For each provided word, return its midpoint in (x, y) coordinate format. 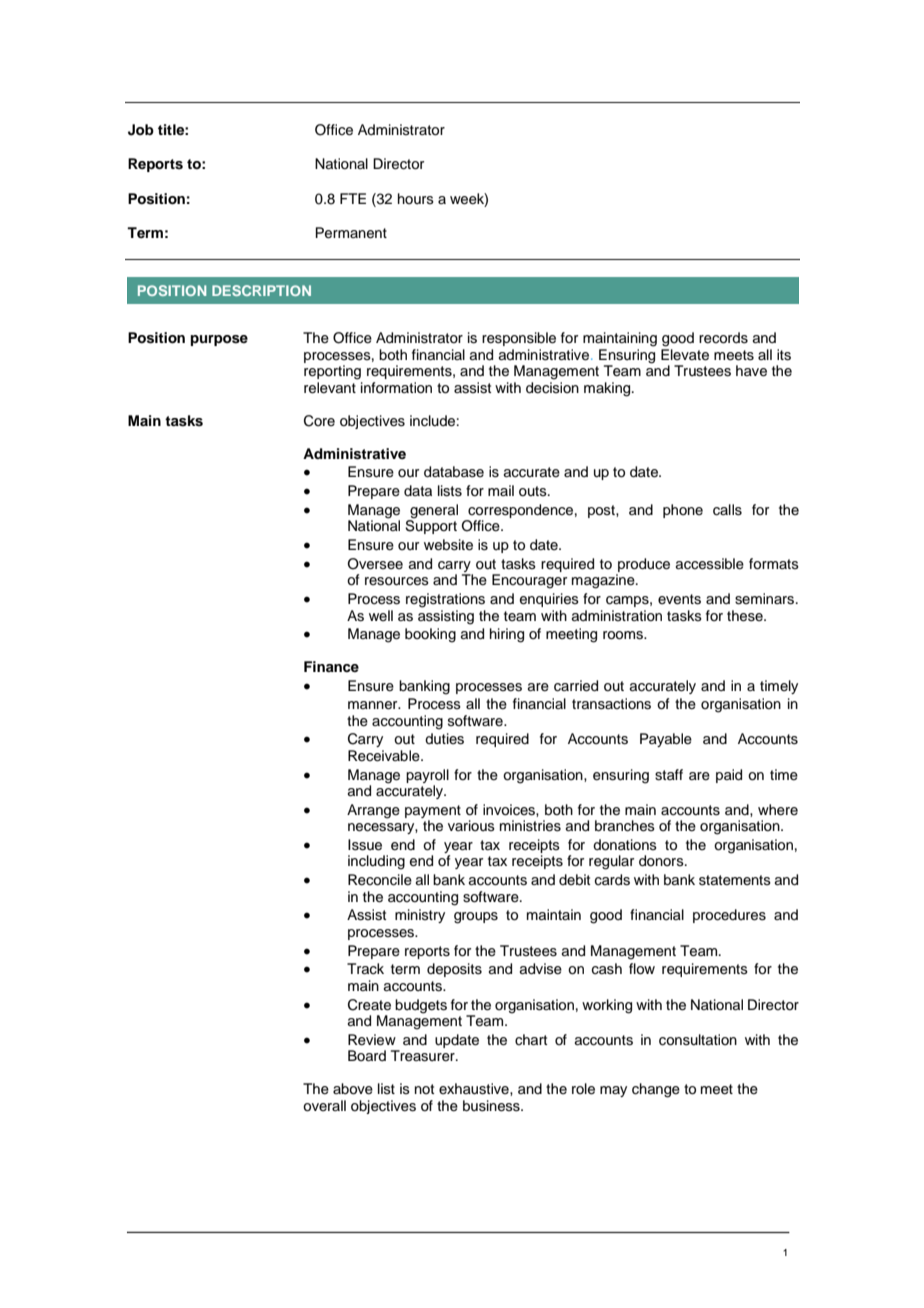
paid (729, 776)
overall (324, 1106)
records (723, 338)
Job (141, 130)
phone (683, 511)
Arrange (373, 811)
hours (416, 198)
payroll (427, 776)
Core (319, 421)
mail (501, 490)
